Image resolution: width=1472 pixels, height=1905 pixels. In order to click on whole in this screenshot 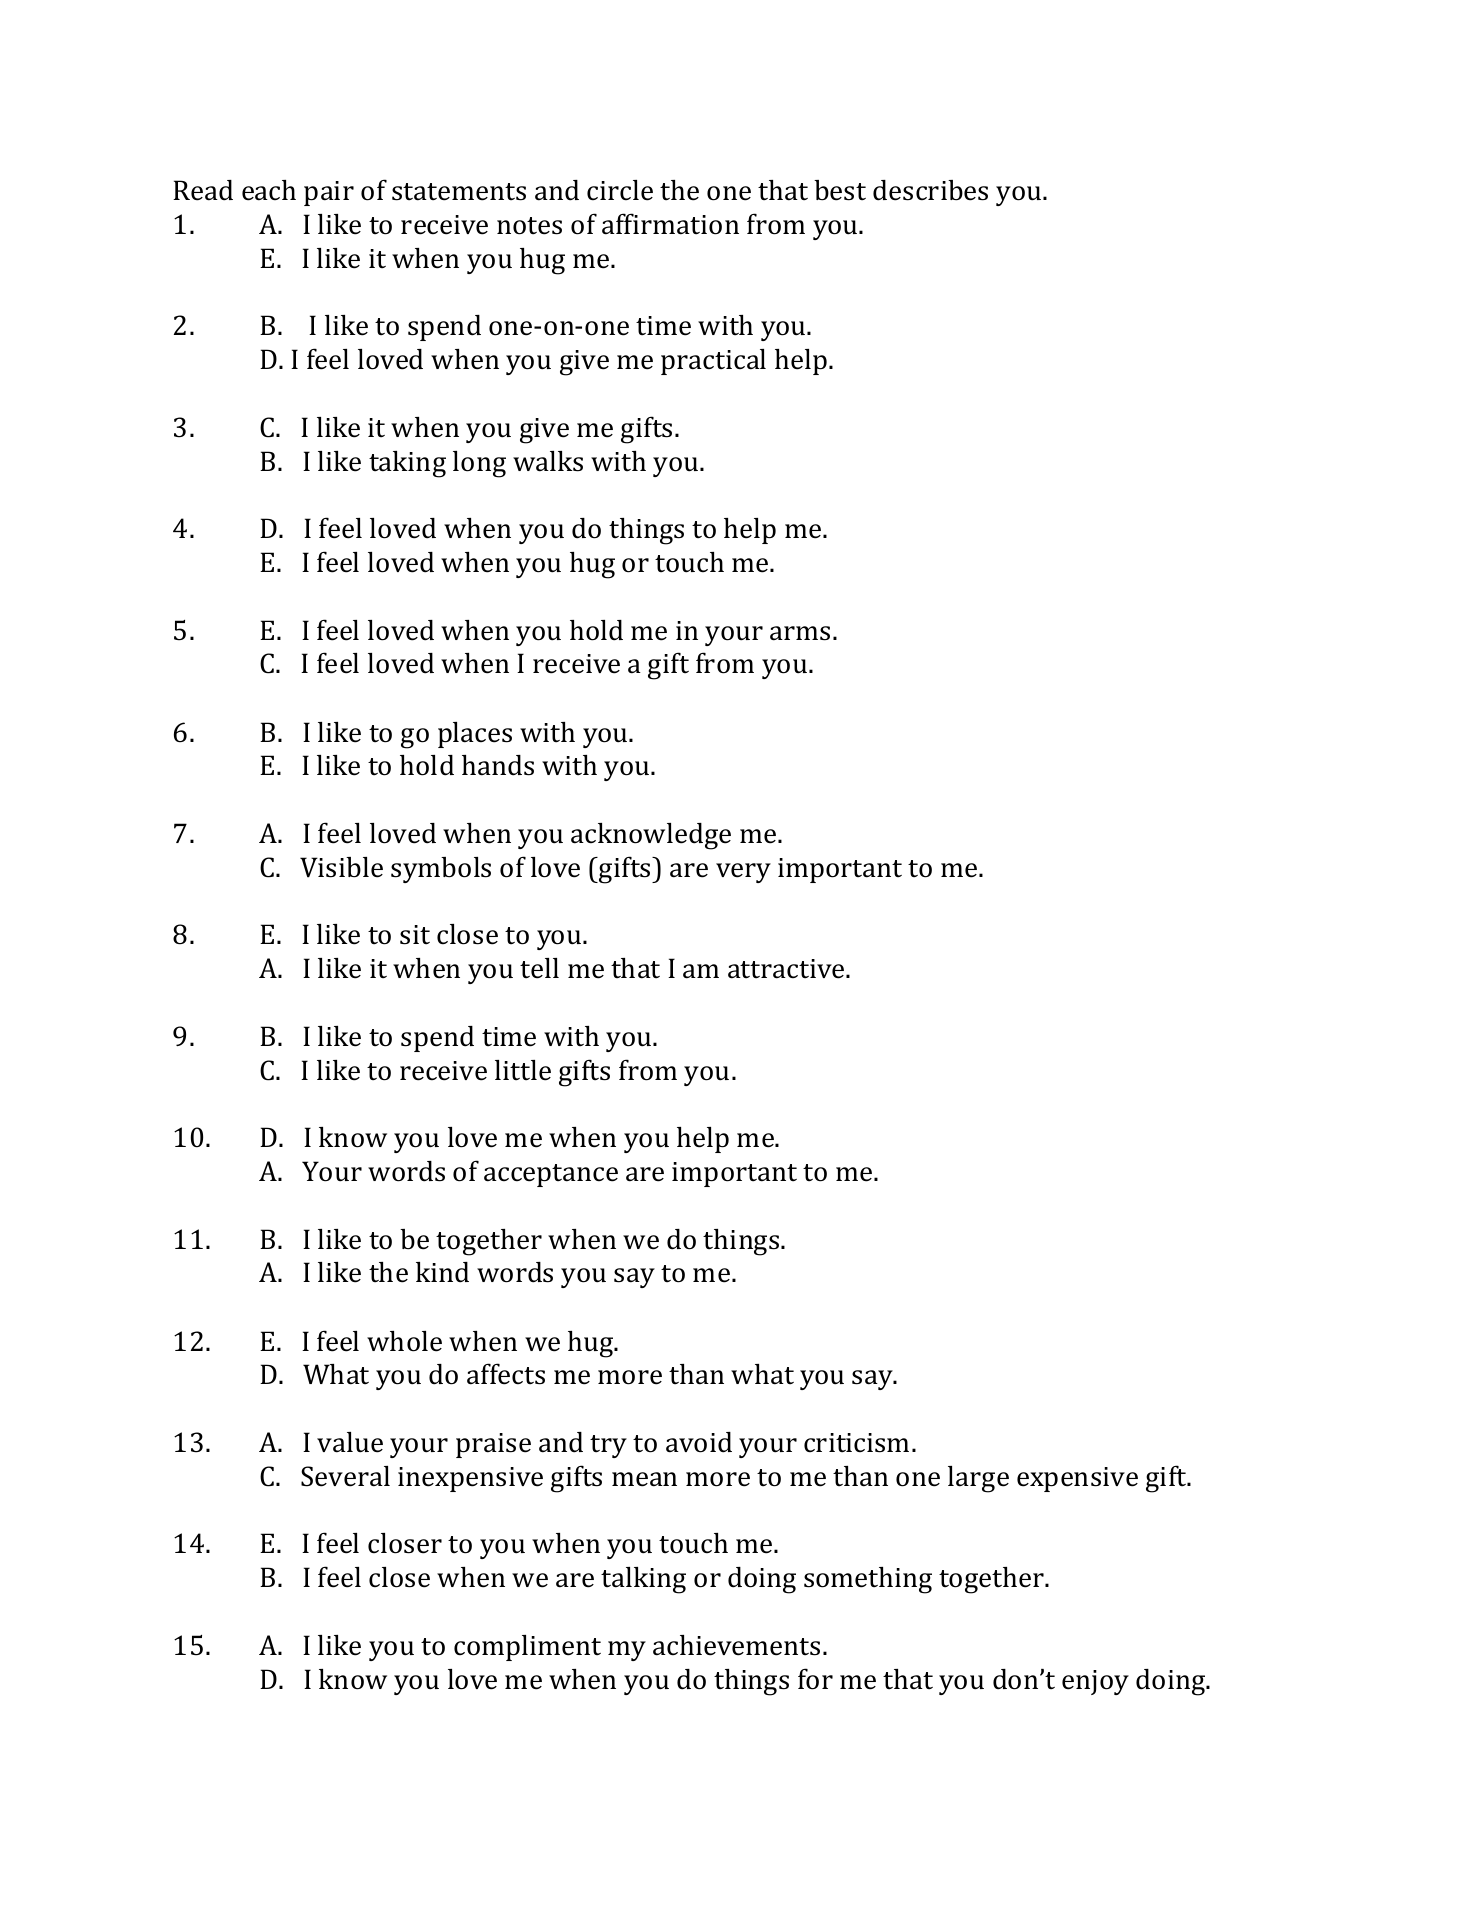, I will do `click(404, 1341)`.
